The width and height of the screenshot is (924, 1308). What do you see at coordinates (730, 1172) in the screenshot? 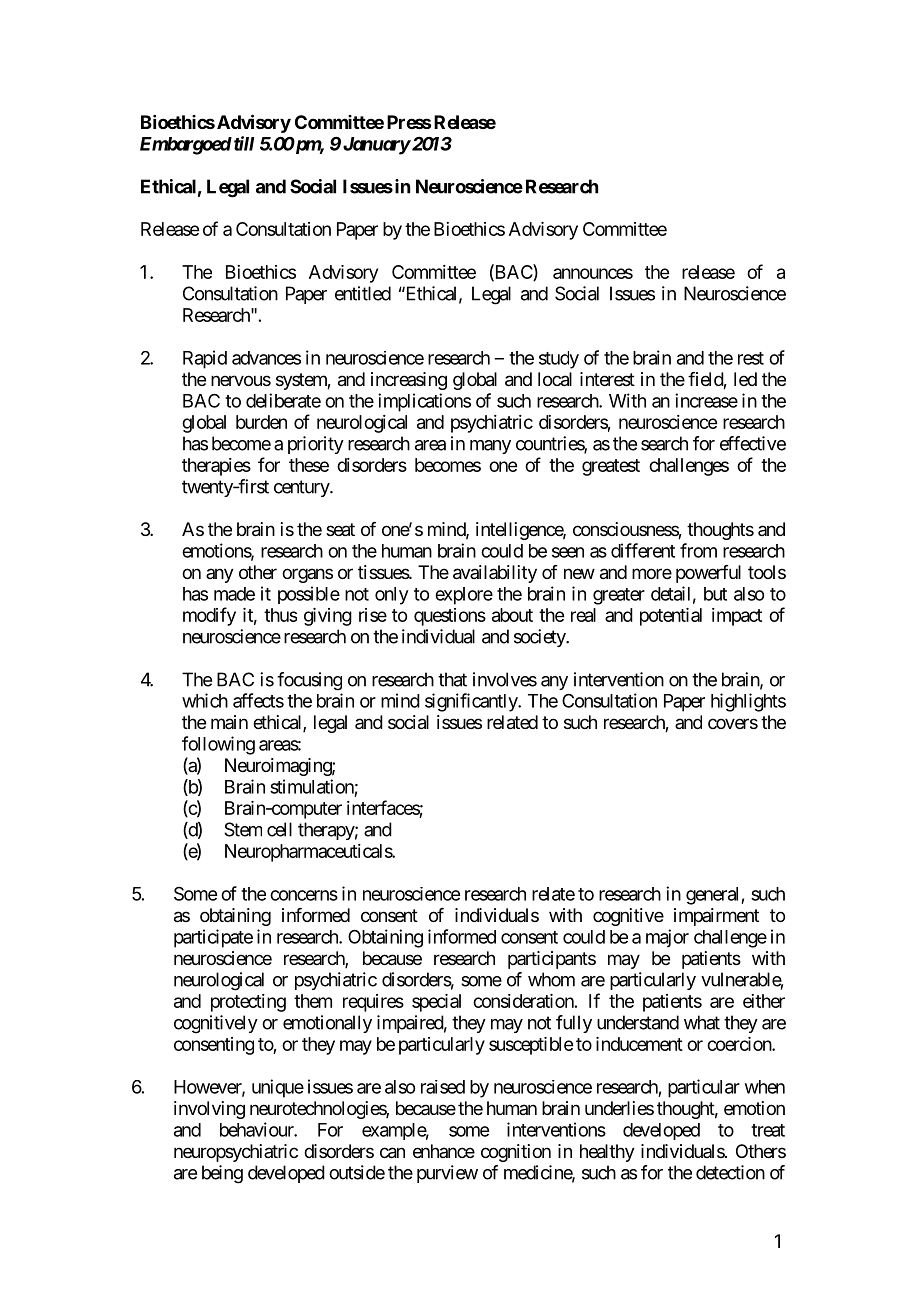
I see `detection` at bounding box center [730, 1172].
